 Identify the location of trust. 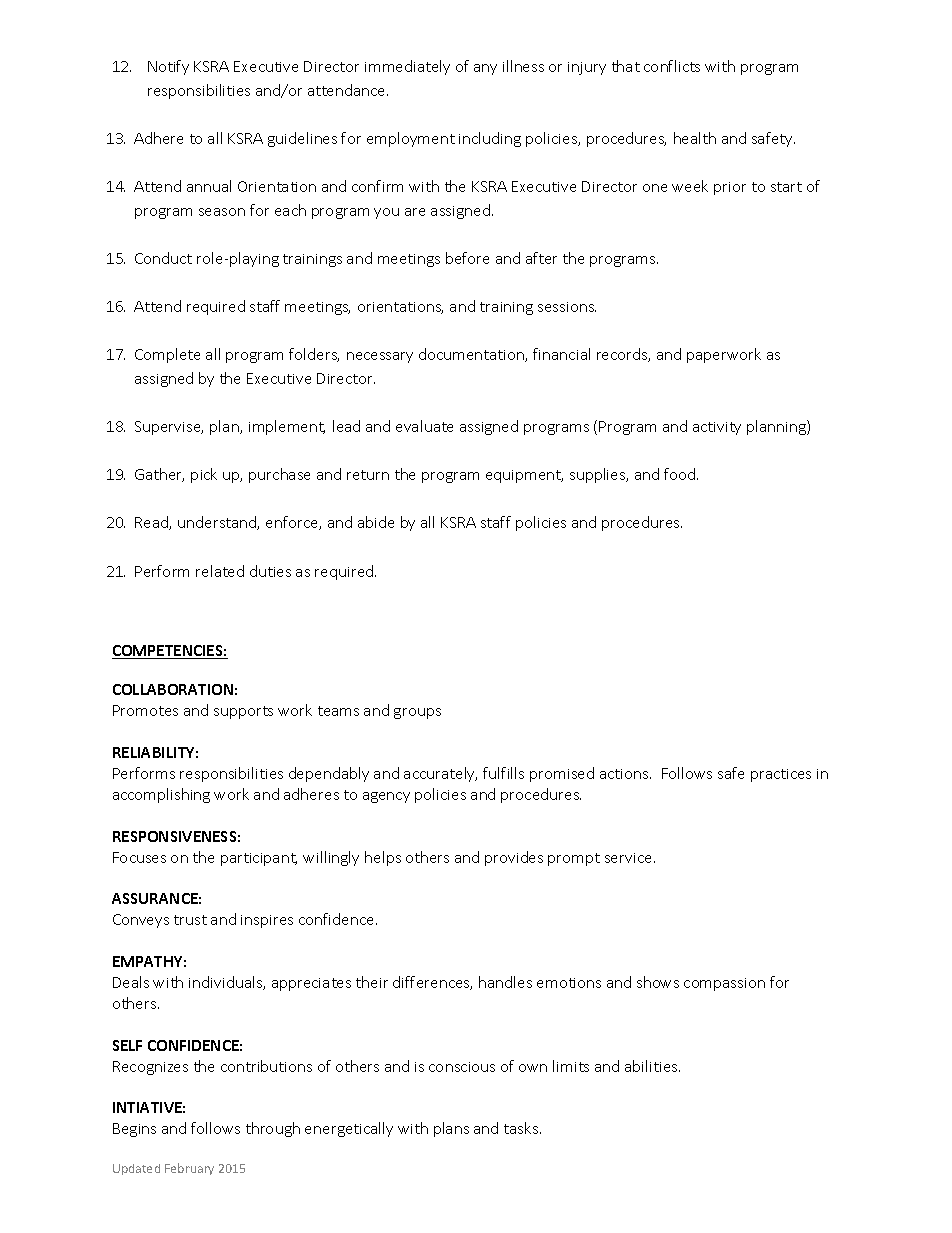
(190, 920).
